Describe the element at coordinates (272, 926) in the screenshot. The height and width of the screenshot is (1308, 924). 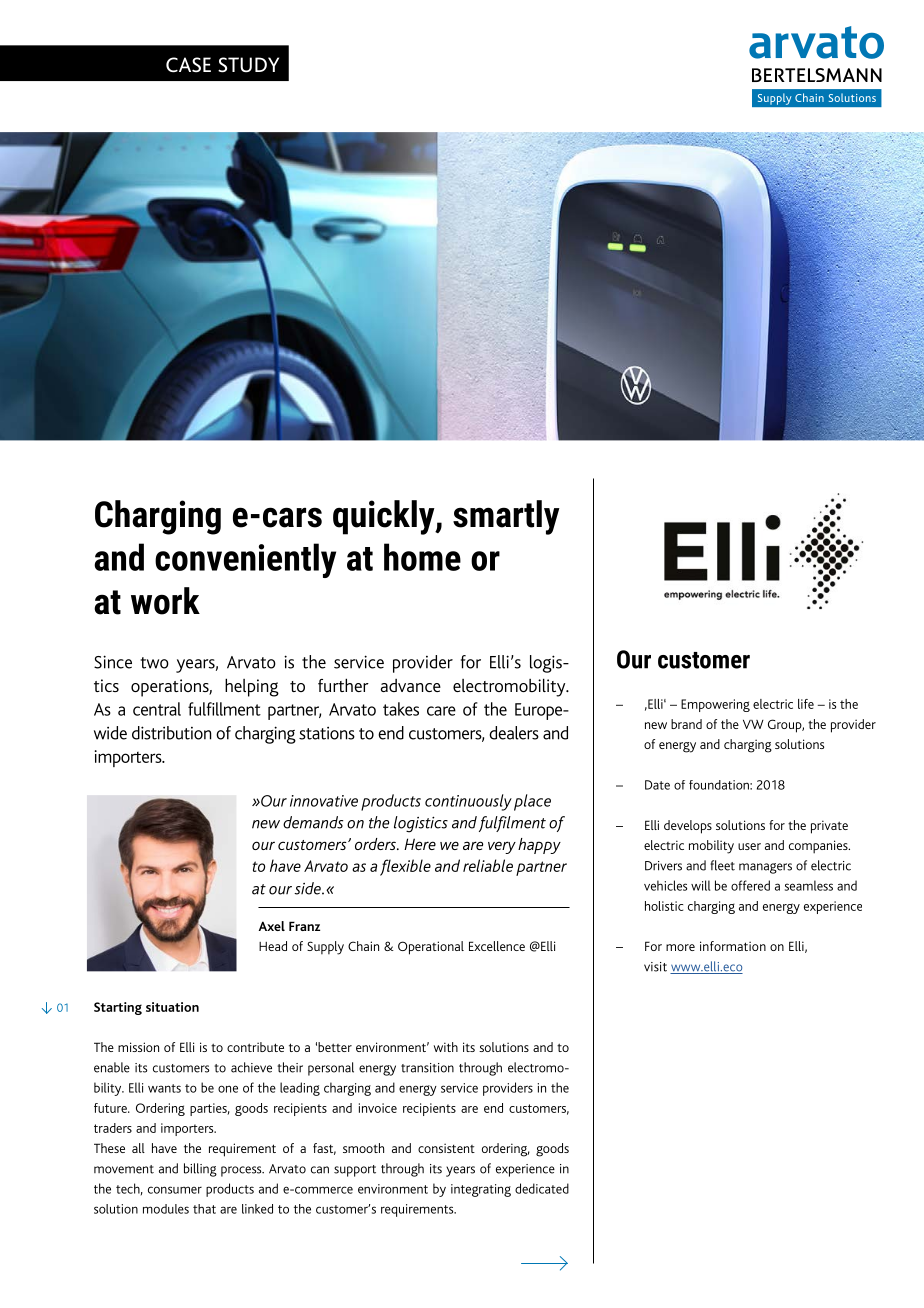
I see `Axel` at that location.
